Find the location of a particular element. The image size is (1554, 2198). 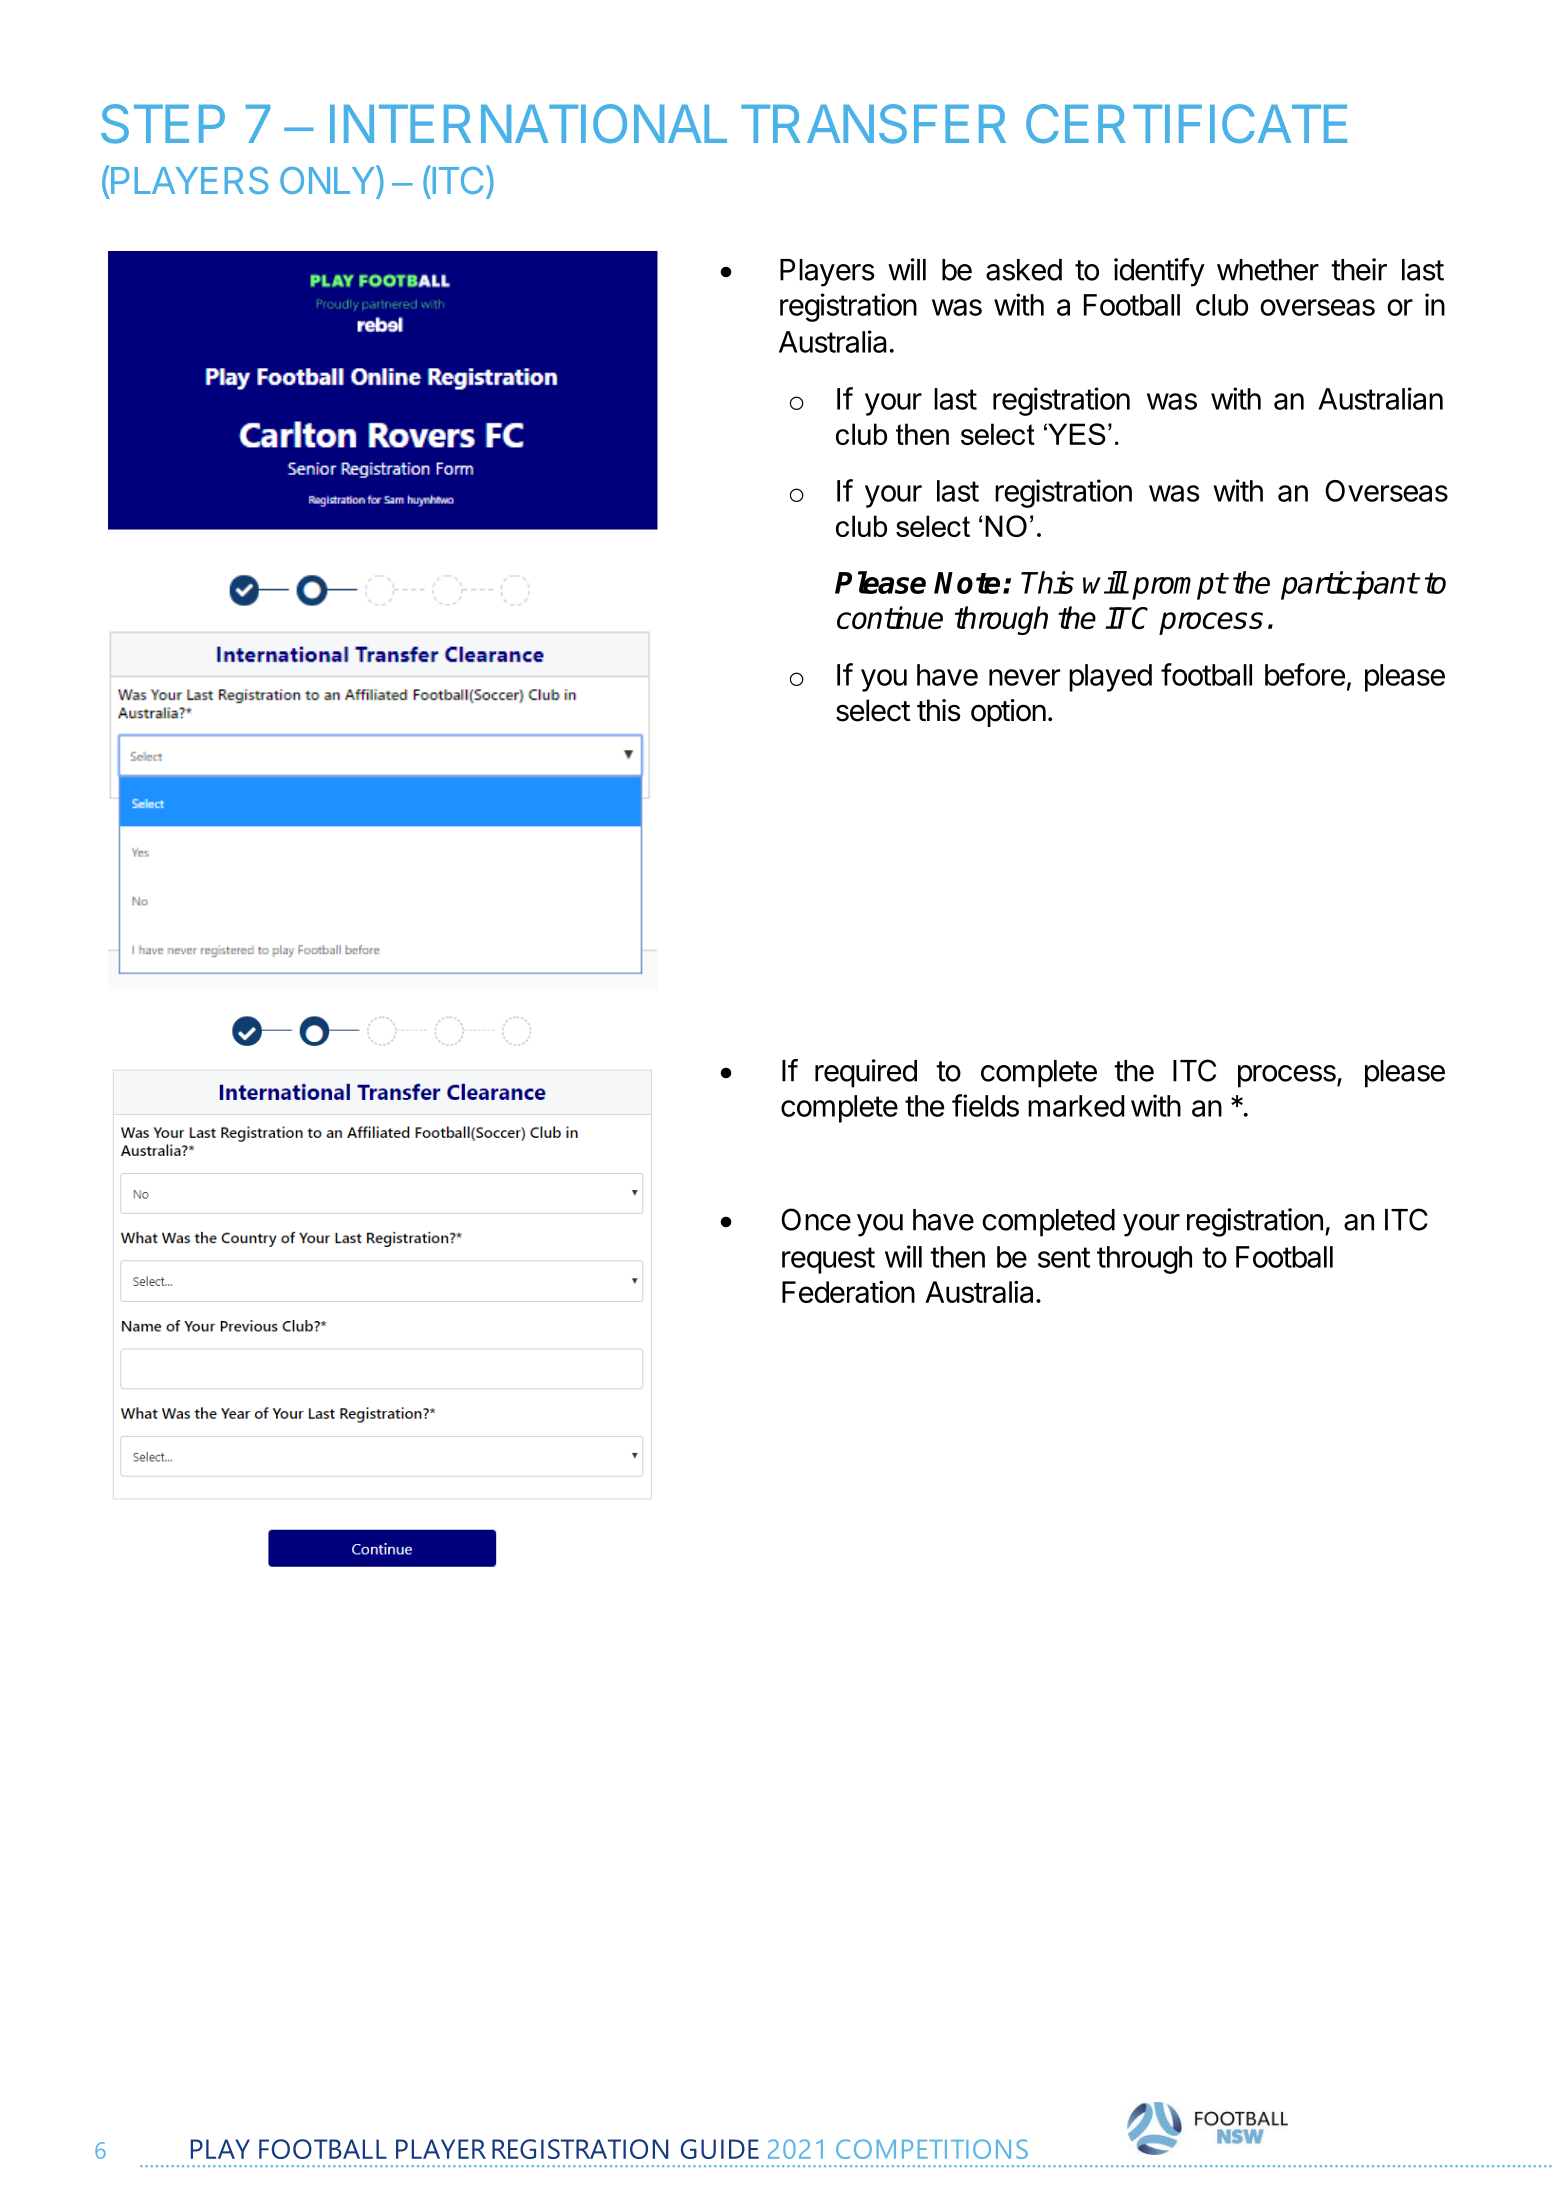

ONLY is located at coordinates (328, 179).
